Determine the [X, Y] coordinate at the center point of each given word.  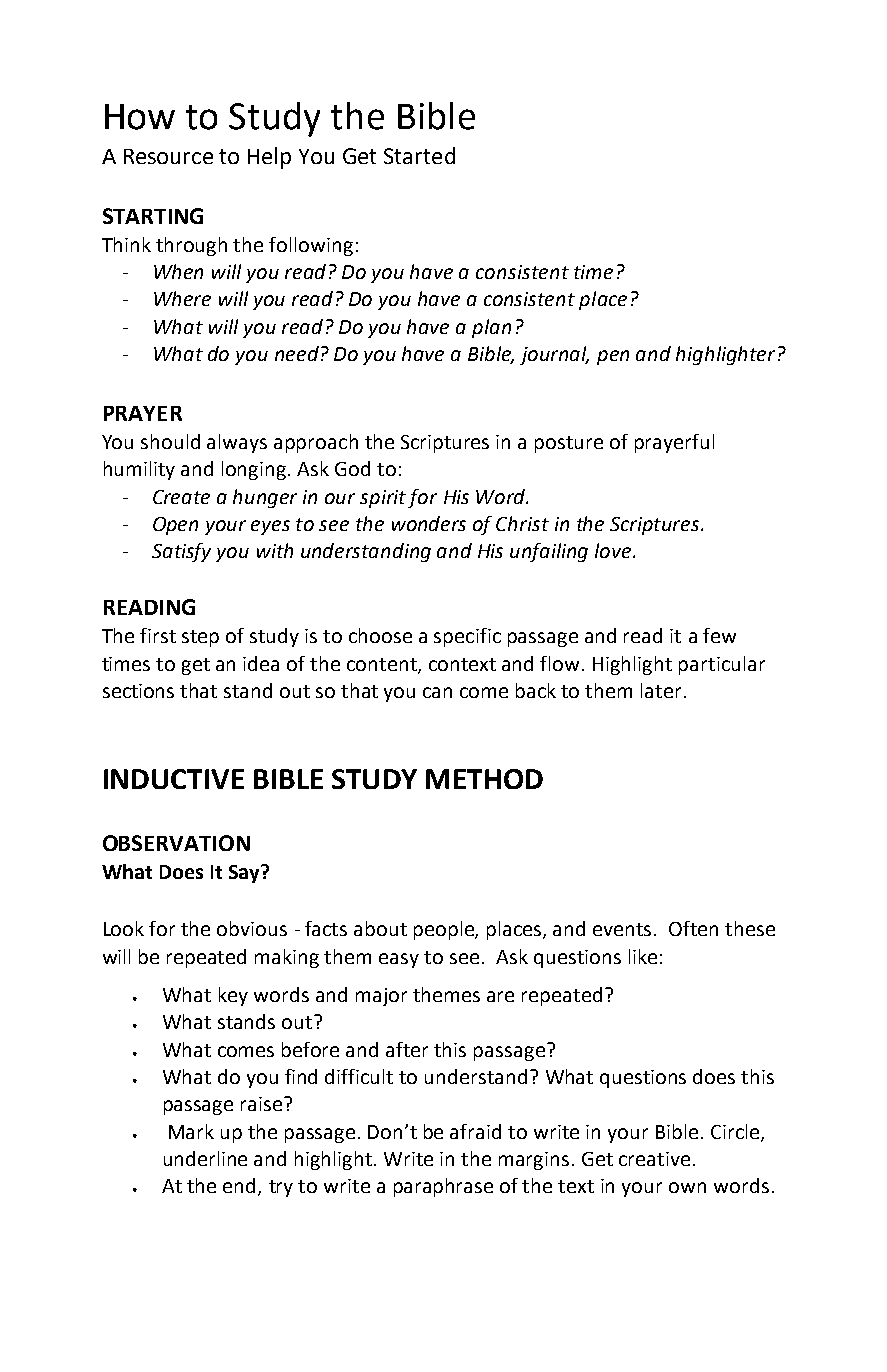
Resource [168, 156]
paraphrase [443, 1187]
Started [419, 155]
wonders [429, 523]
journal [554, 355]
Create [181, 497]
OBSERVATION [176, 843]
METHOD [484, 779]
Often [693, 928]
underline [205, 1158]
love [614, 550]
